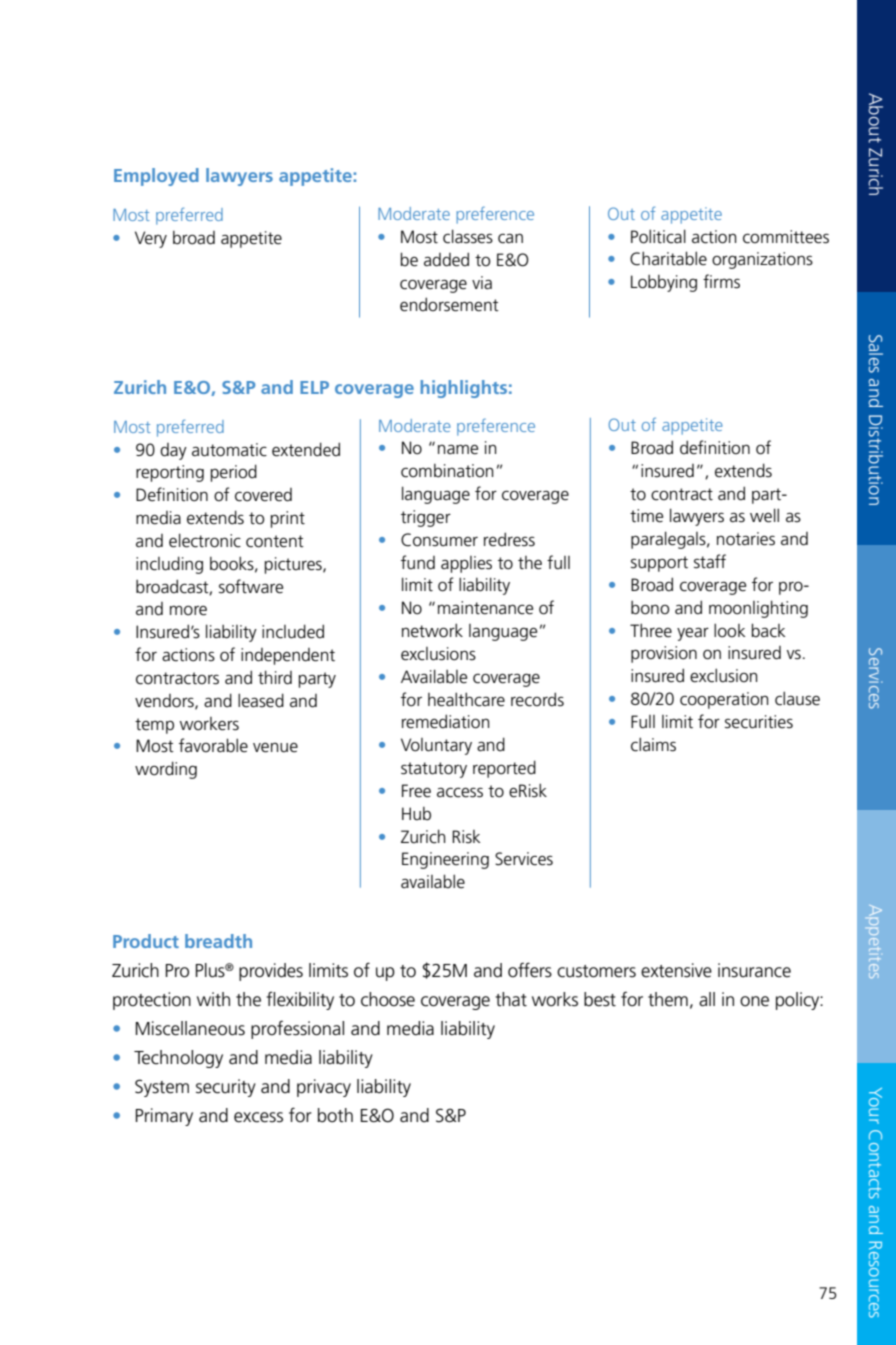 This screenshot has width=896, height=1345. I want to click on Engineering, so click(445, 860).
